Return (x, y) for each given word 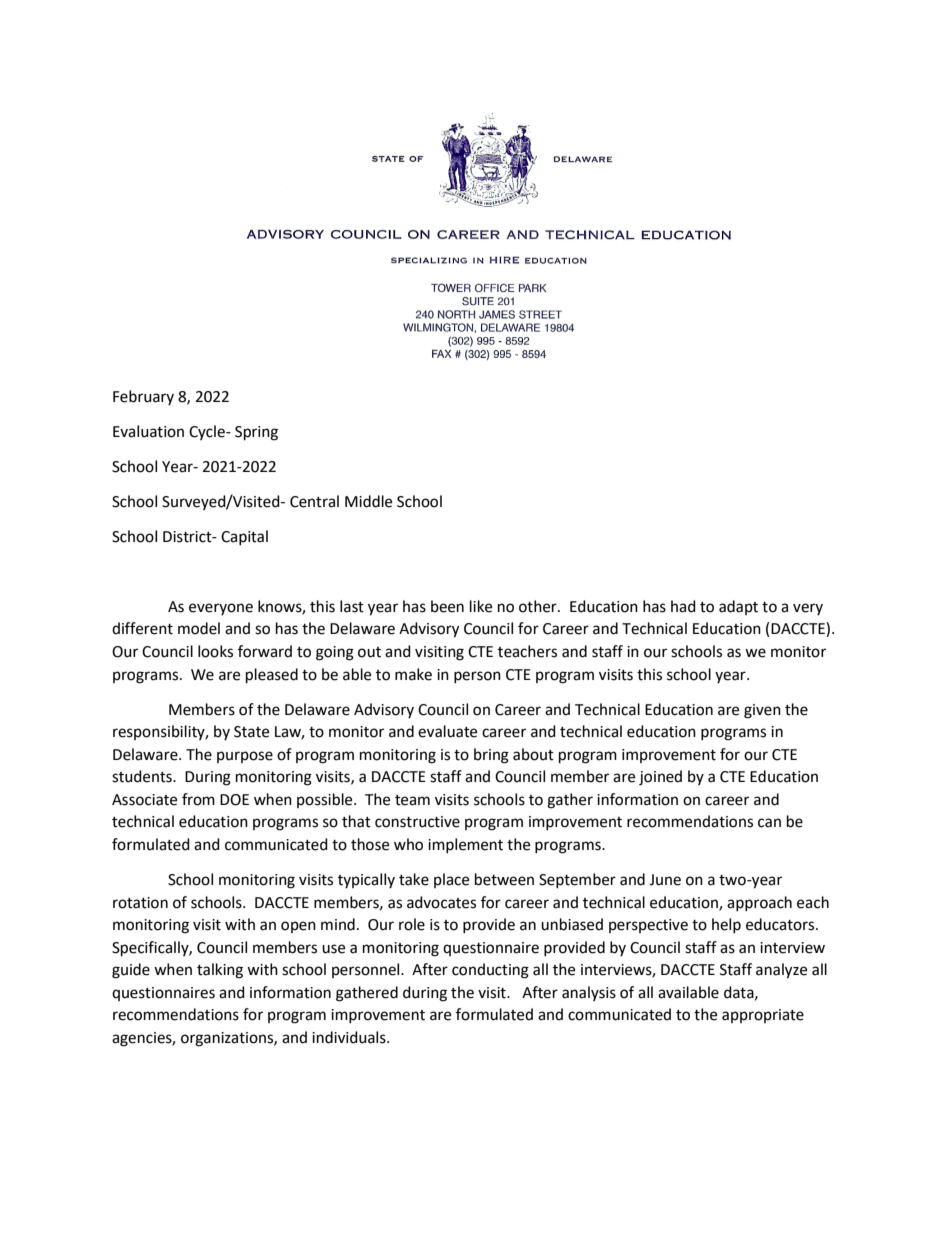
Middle (368, 501)
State (251, 732)
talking (220, 971)
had (683, 606)
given (762, 711)
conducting (490, 971)
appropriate (763, 1016)
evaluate (447, 731)
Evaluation (148, 431)
